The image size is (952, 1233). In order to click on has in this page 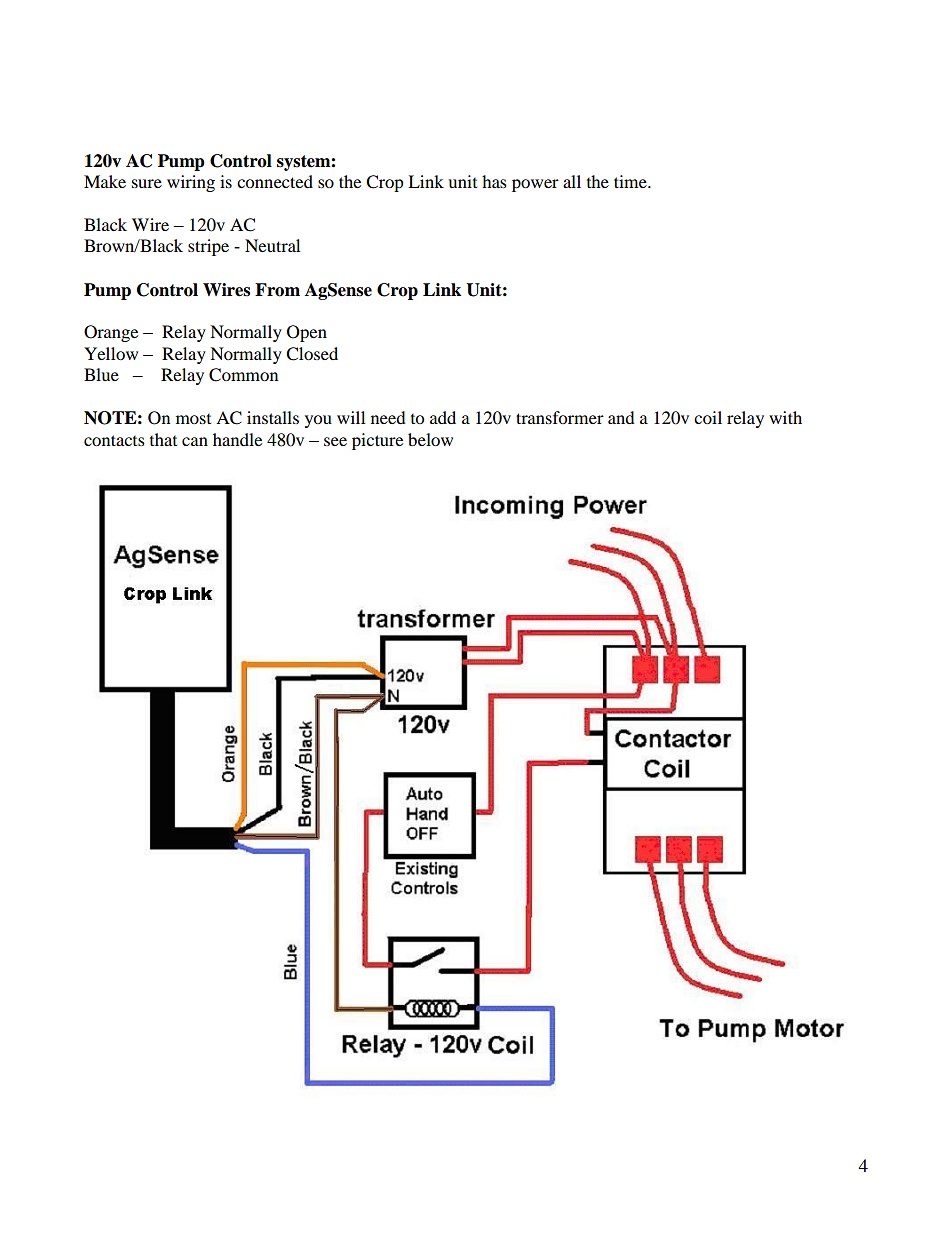, I will do `click(494, 181)`.
